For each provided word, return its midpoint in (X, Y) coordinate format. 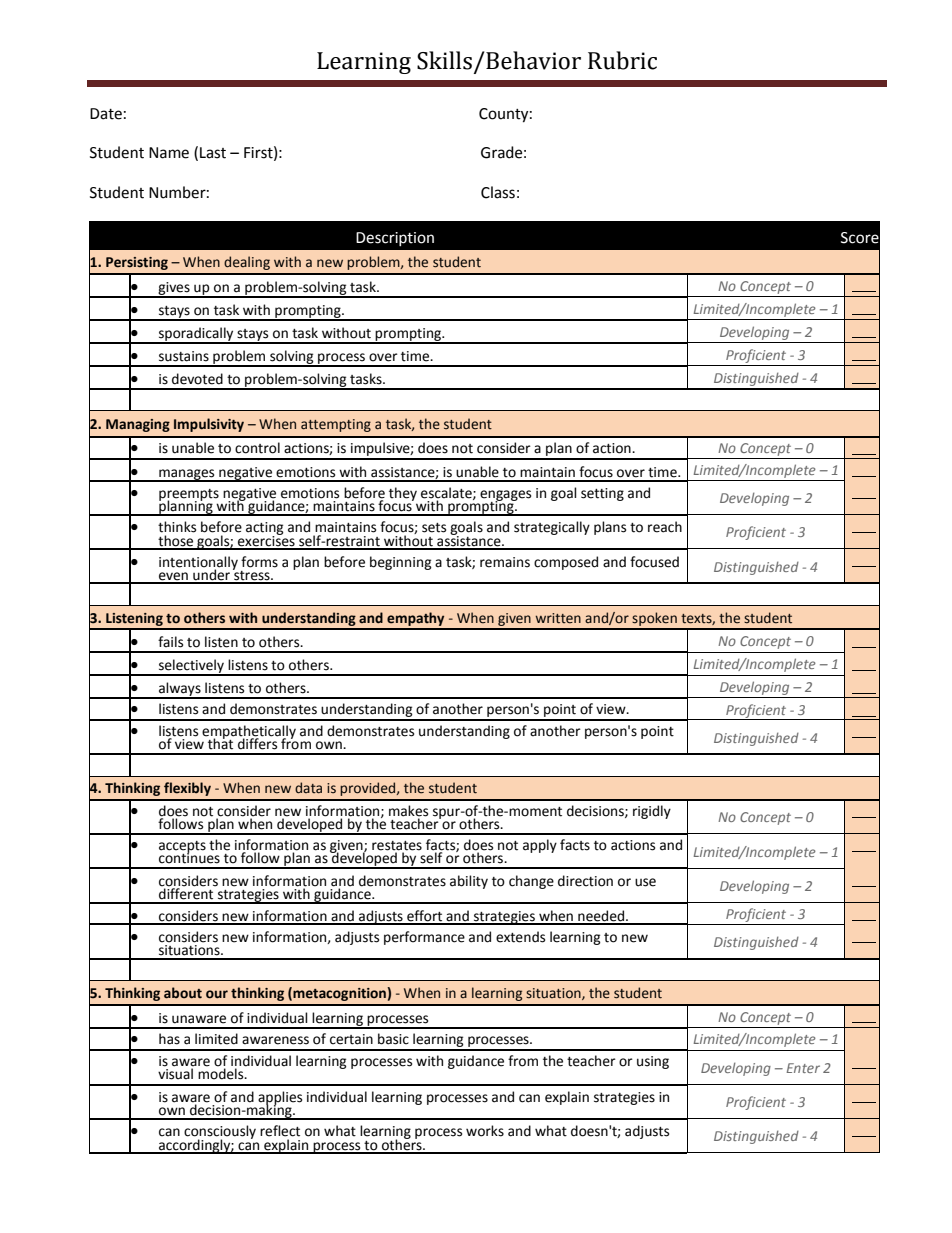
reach (665, 527)
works (485, 1131)
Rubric (622, 60)
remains (505, 562)
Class (498, 192)
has (169, 1039)
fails (170, 642)
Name (169, 153)
